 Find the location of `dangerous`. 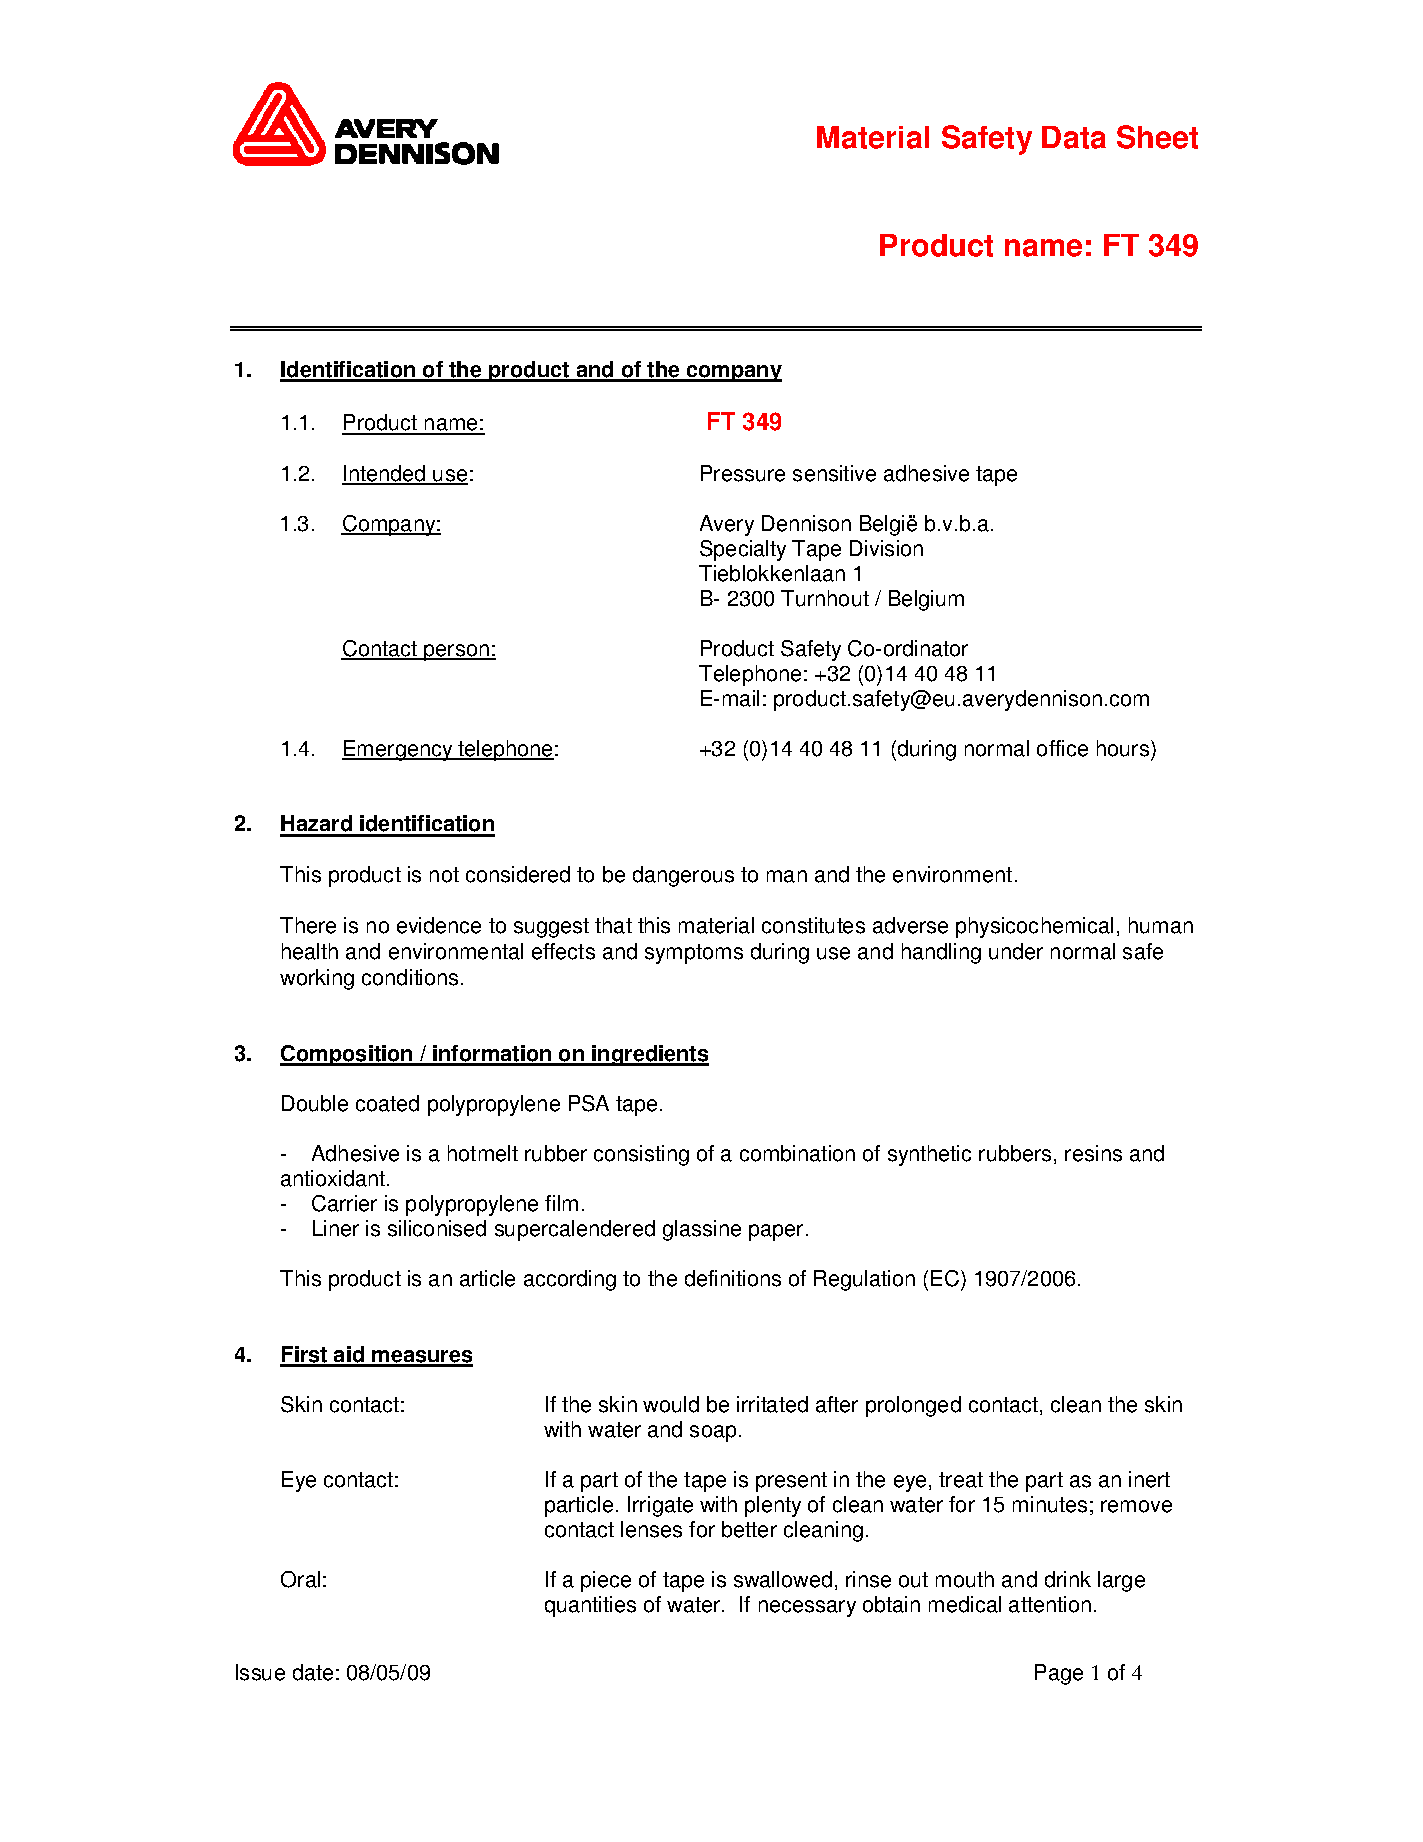

dangerous is located at coordinates (683, 876).
